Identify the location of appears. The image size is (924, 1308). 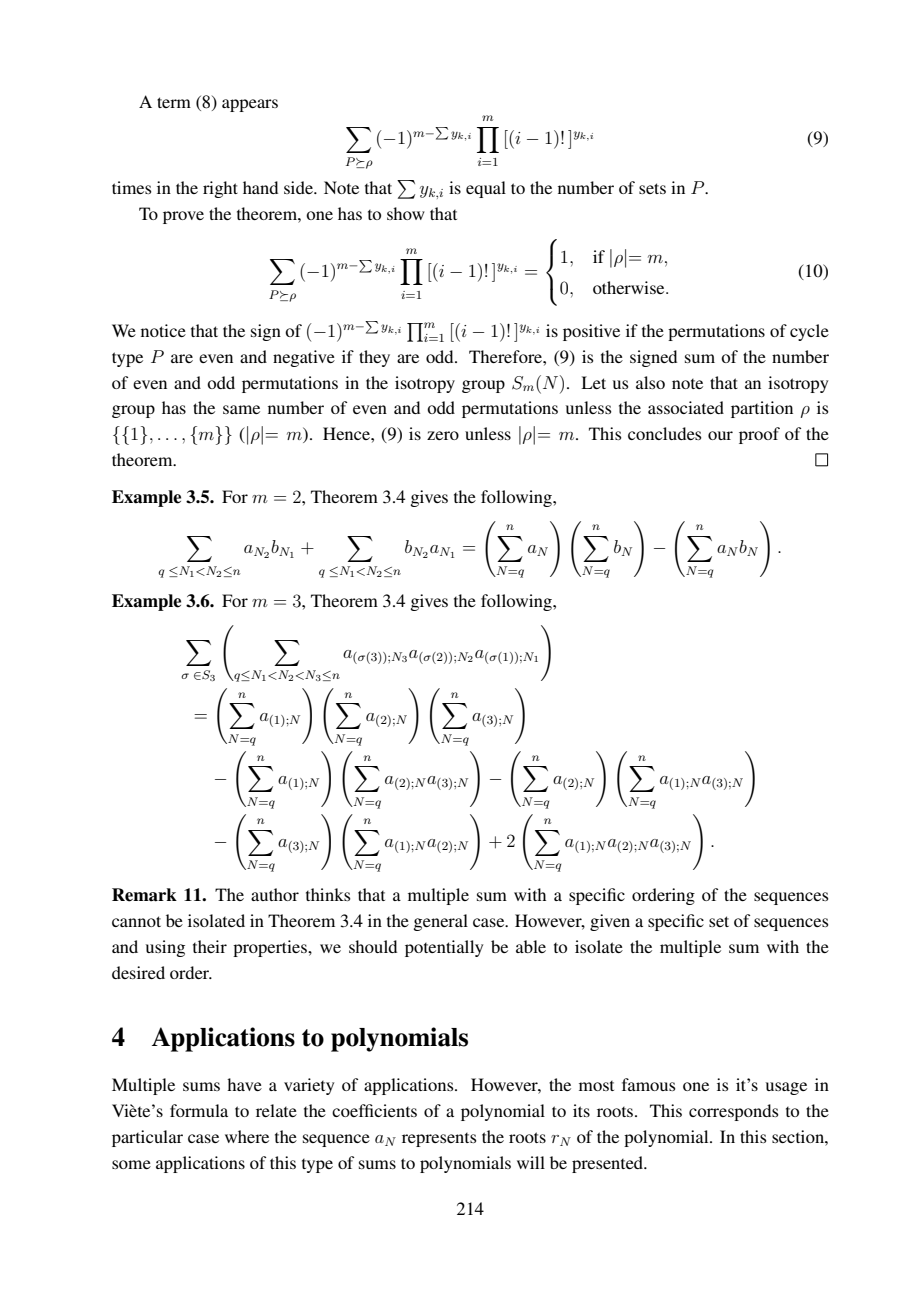
(250, 105).
